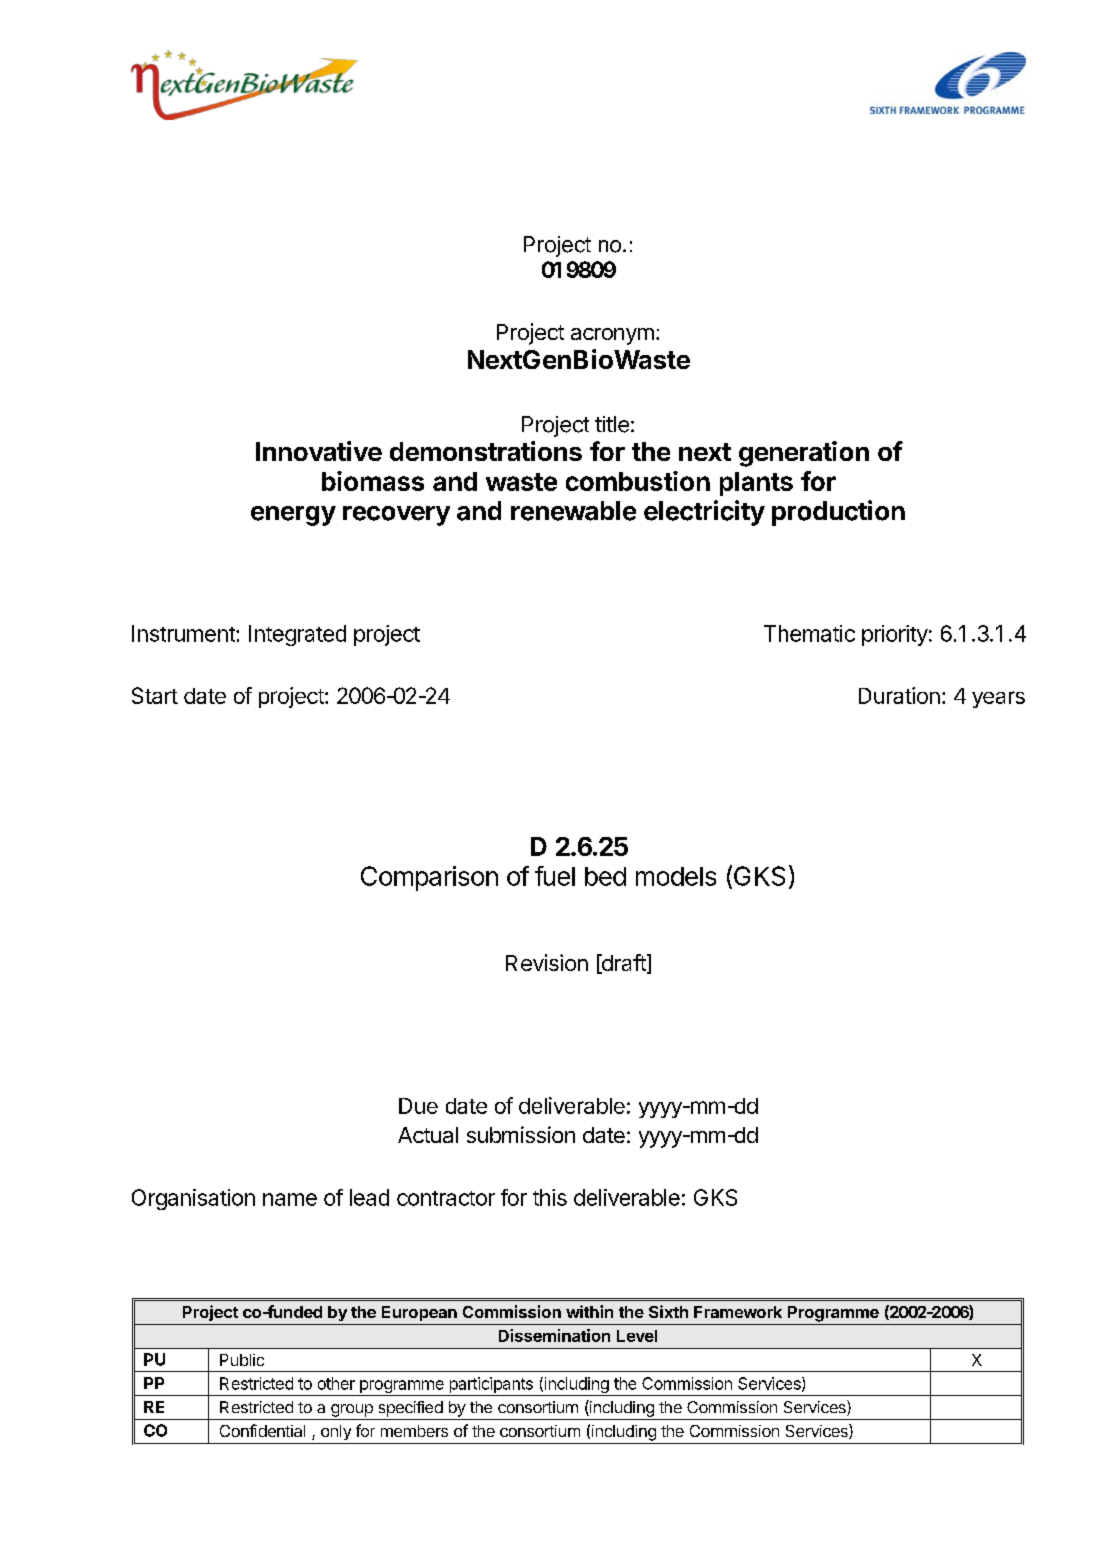  What do you see at coordinates (676, 876) in the screenshot?
I see `models` at bounding box center [676, 876].
